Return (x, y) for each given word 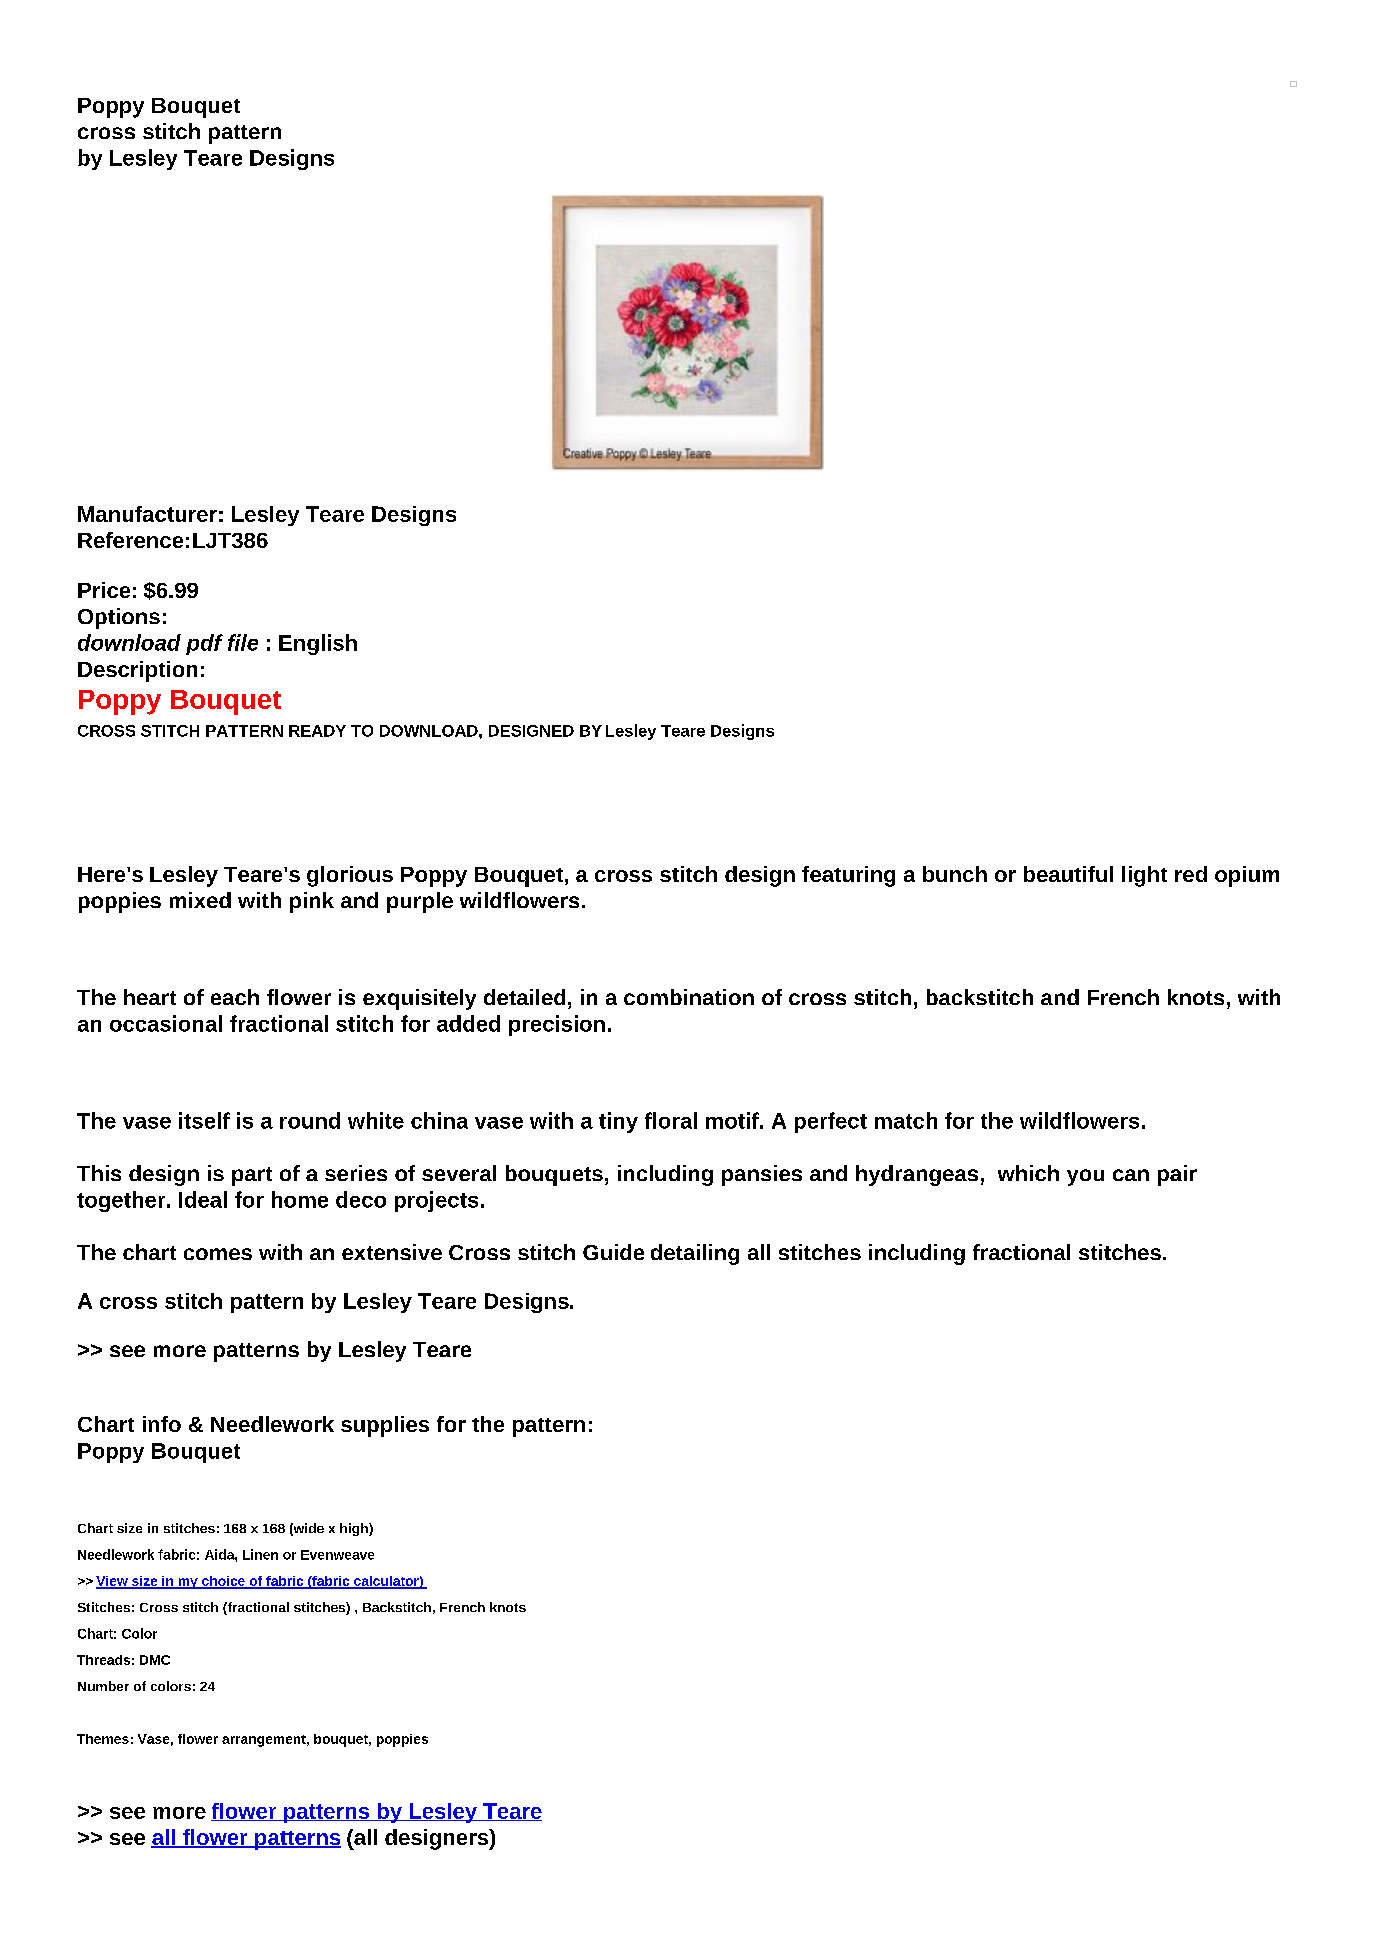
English (318, 644)
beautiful (1068, 874)
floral (671, 1120)
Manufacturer (147, 514)
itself (204, 1120)
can (1131, 1175)
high (355, 1529)
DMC (155, 1660)
